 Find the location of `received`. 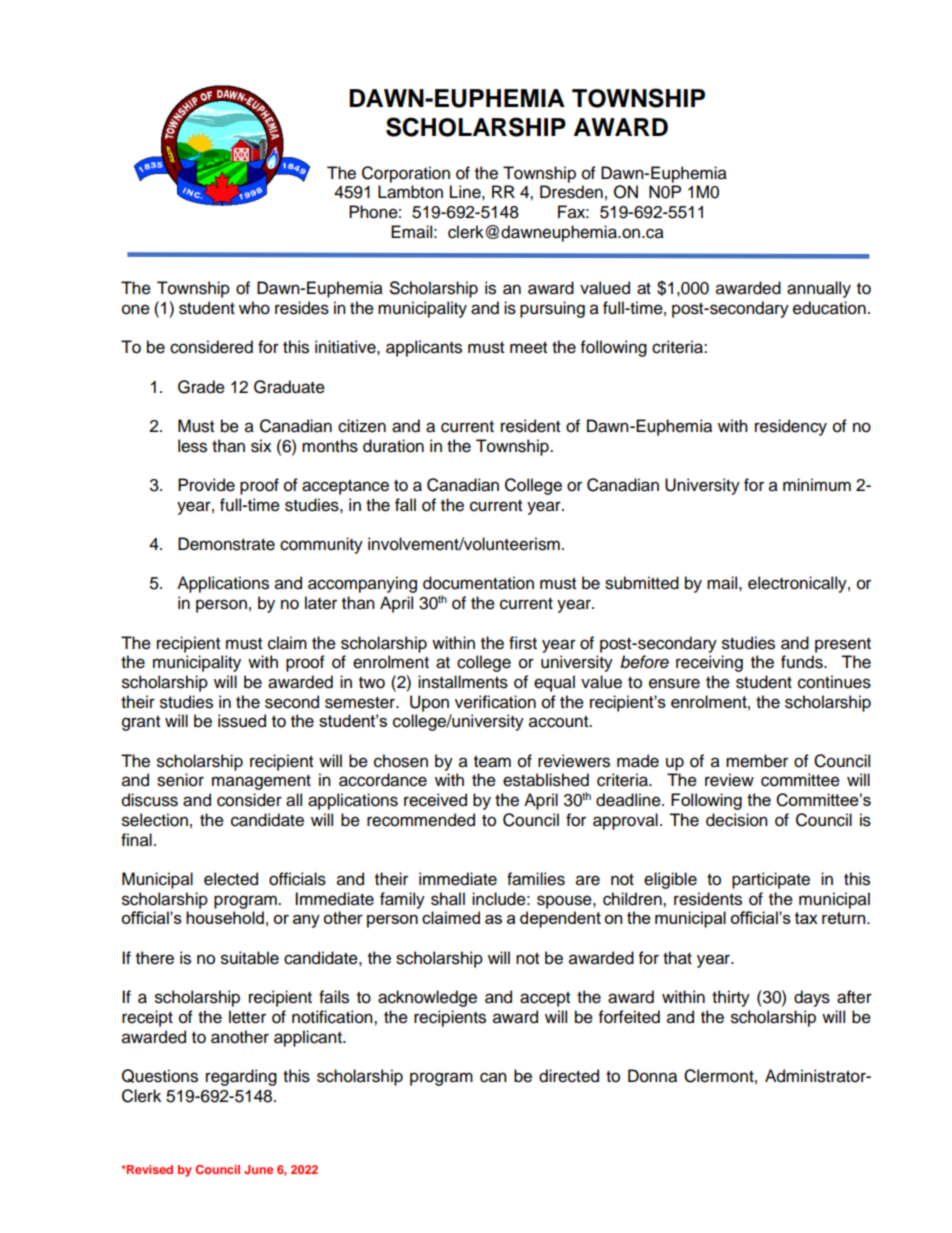

received is located at coordinates (435, 800).
